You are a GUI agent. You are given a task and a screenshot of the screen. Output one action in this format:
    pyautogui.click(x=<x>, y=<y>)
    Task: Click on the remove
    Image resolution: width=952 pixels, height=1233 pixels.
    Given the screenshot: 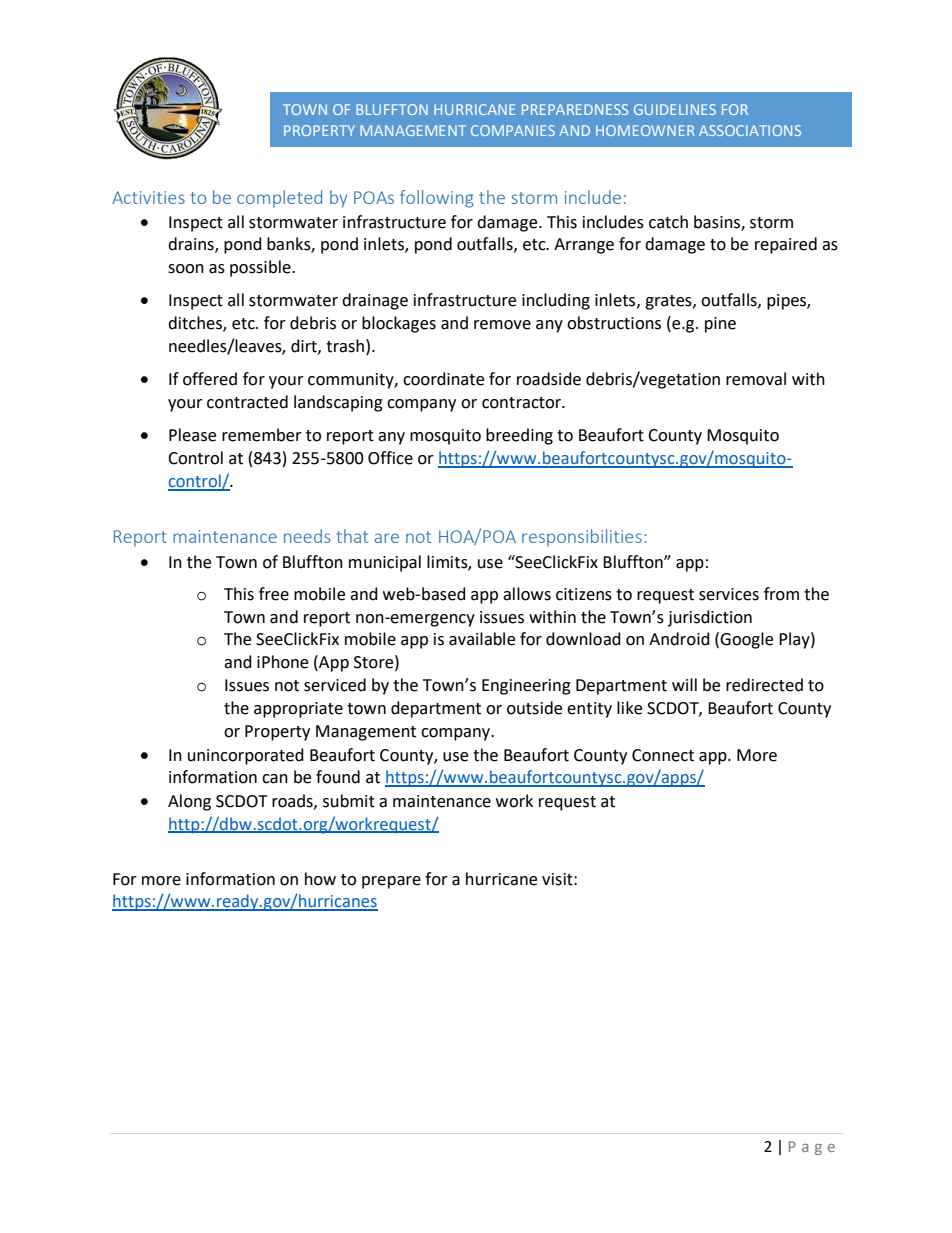 What is the action you would take?
    pyautogui.click(x=502, y=325)
